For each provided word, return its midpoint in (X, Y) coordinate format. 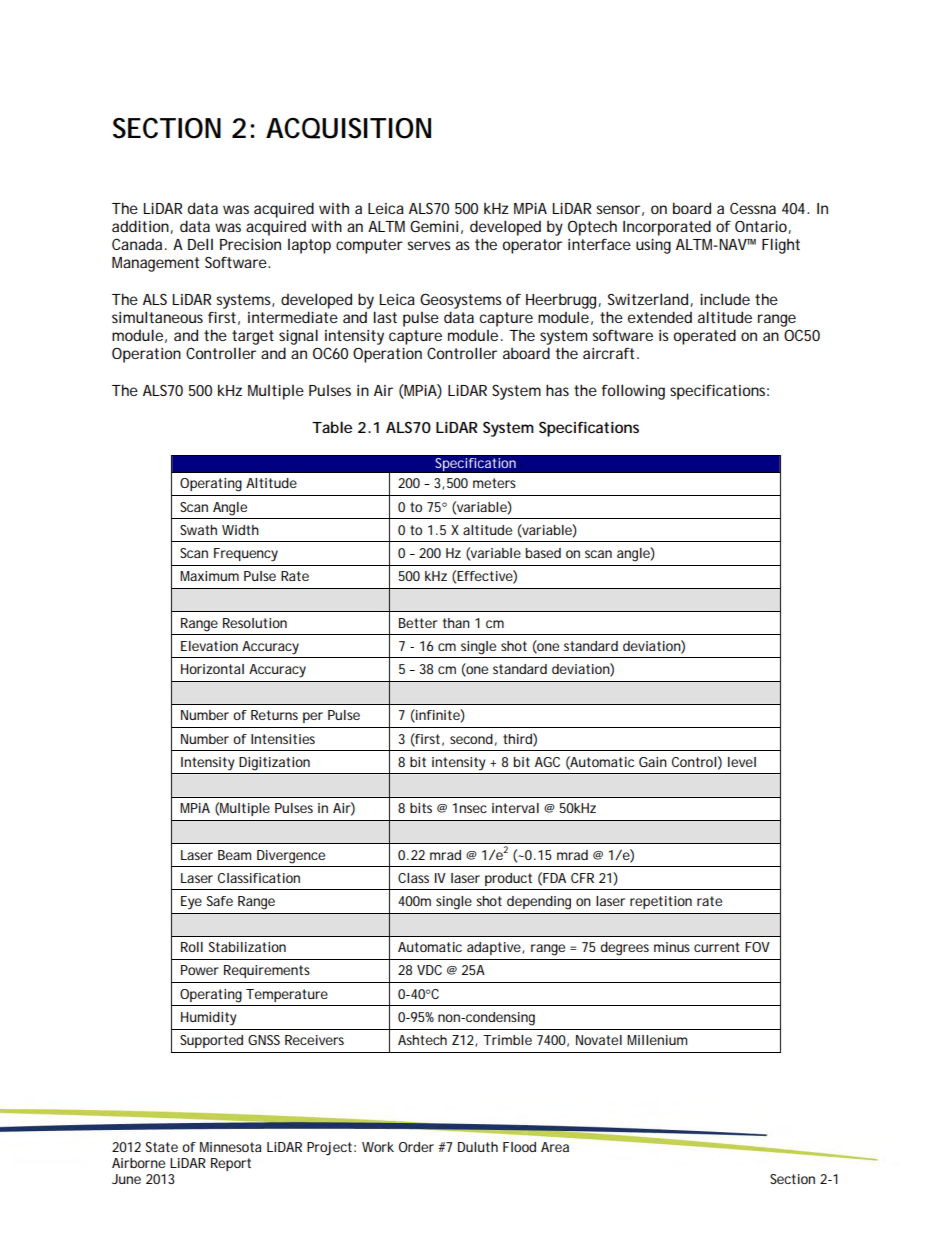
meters (494, 483)
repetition (661, 902)
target (253, 337)
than (456, 623)
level (742, 762)
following (633, 392)
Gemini (434, 226)
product (508, 879)
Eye (191, 903)
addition (140, 226)
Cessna (753, 208)
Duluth (478, 1147)
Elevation (209, 646)
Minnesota (230, 1147)
